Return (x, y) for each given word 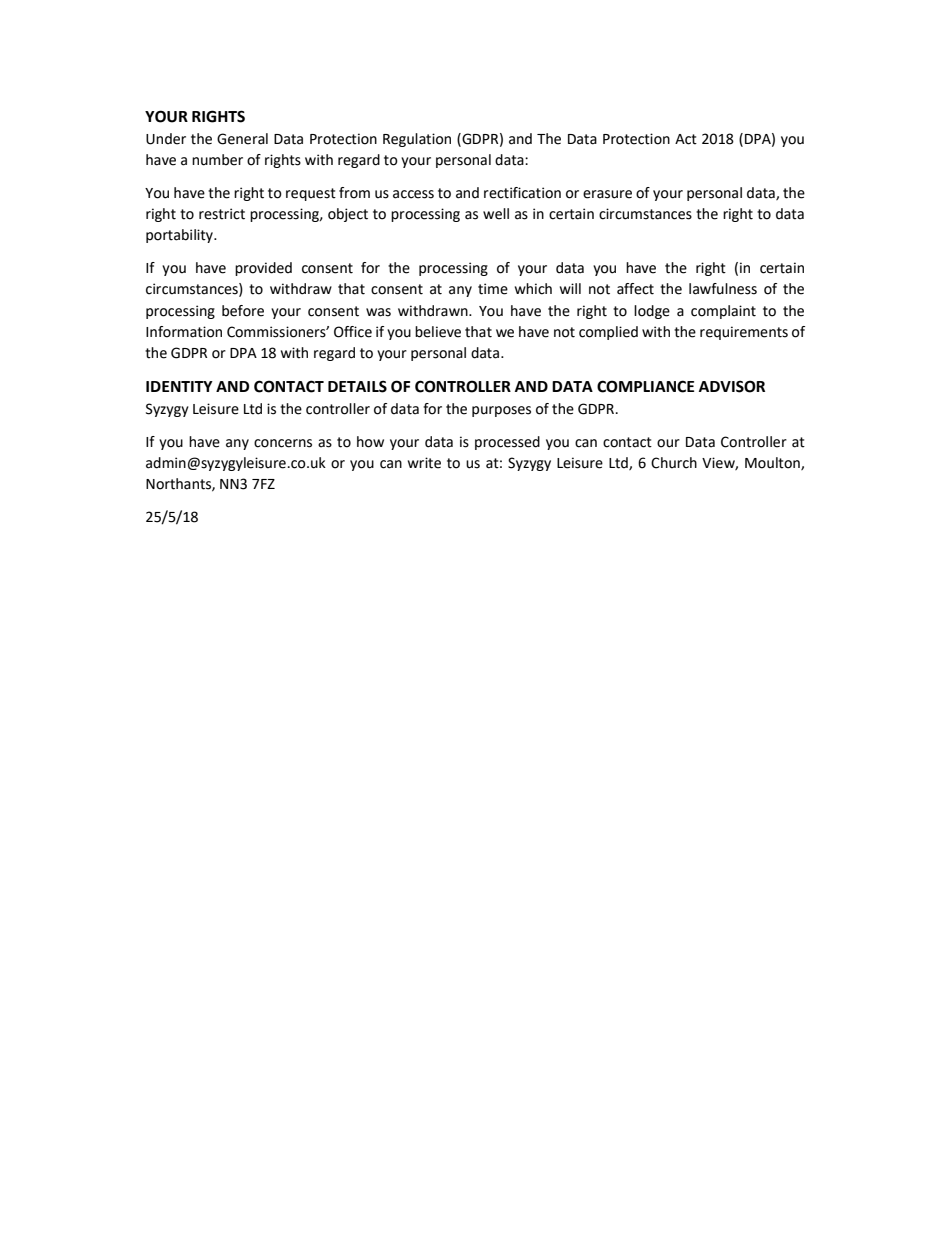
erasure (607, 194)
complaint (723, 312)
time (493, 289)
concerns (283, 443)
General (242, 139)
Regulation (417, 140)
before (243, 311)
